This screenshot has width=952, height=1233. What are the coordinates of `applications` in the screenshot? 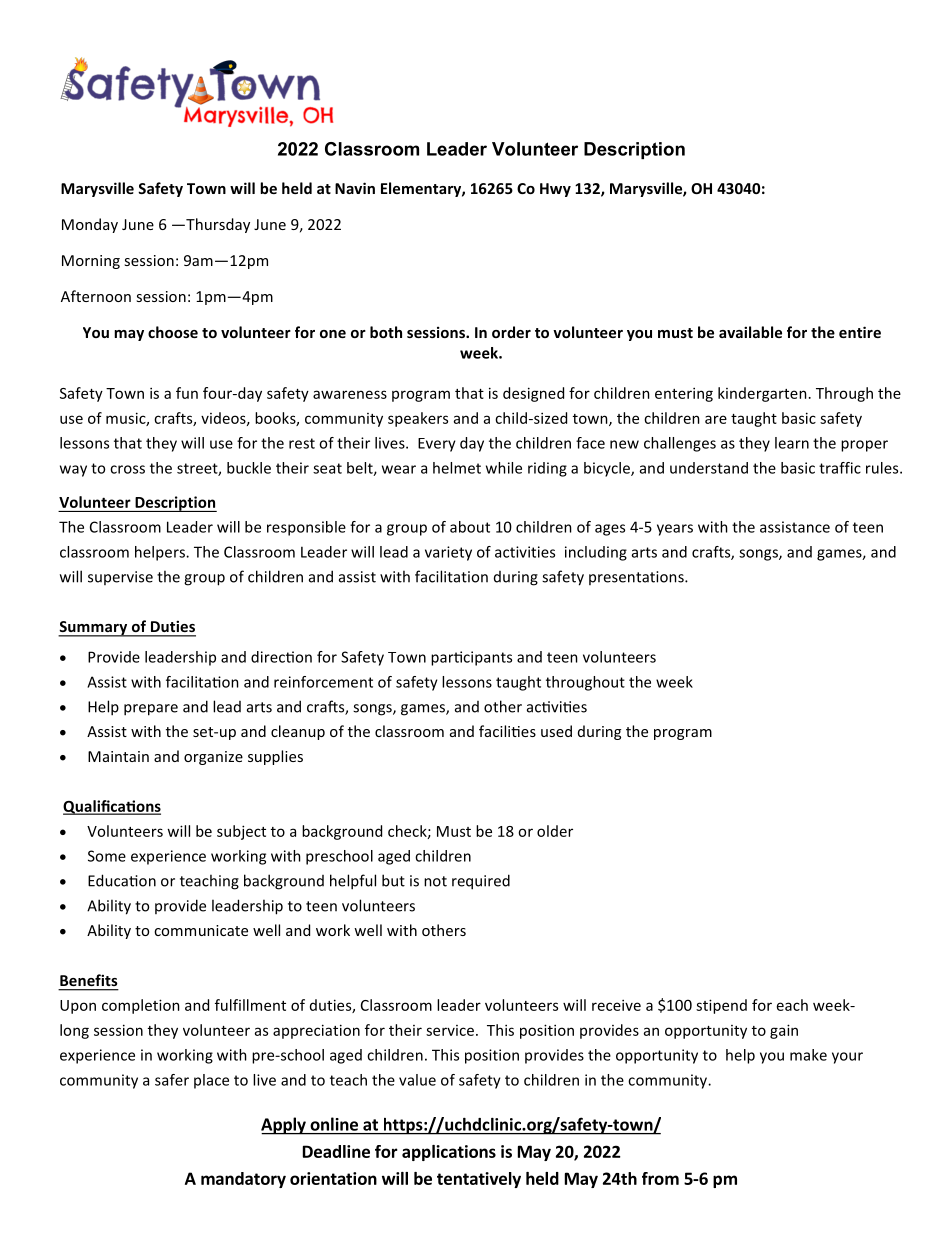 It's located at (449, 1153).
